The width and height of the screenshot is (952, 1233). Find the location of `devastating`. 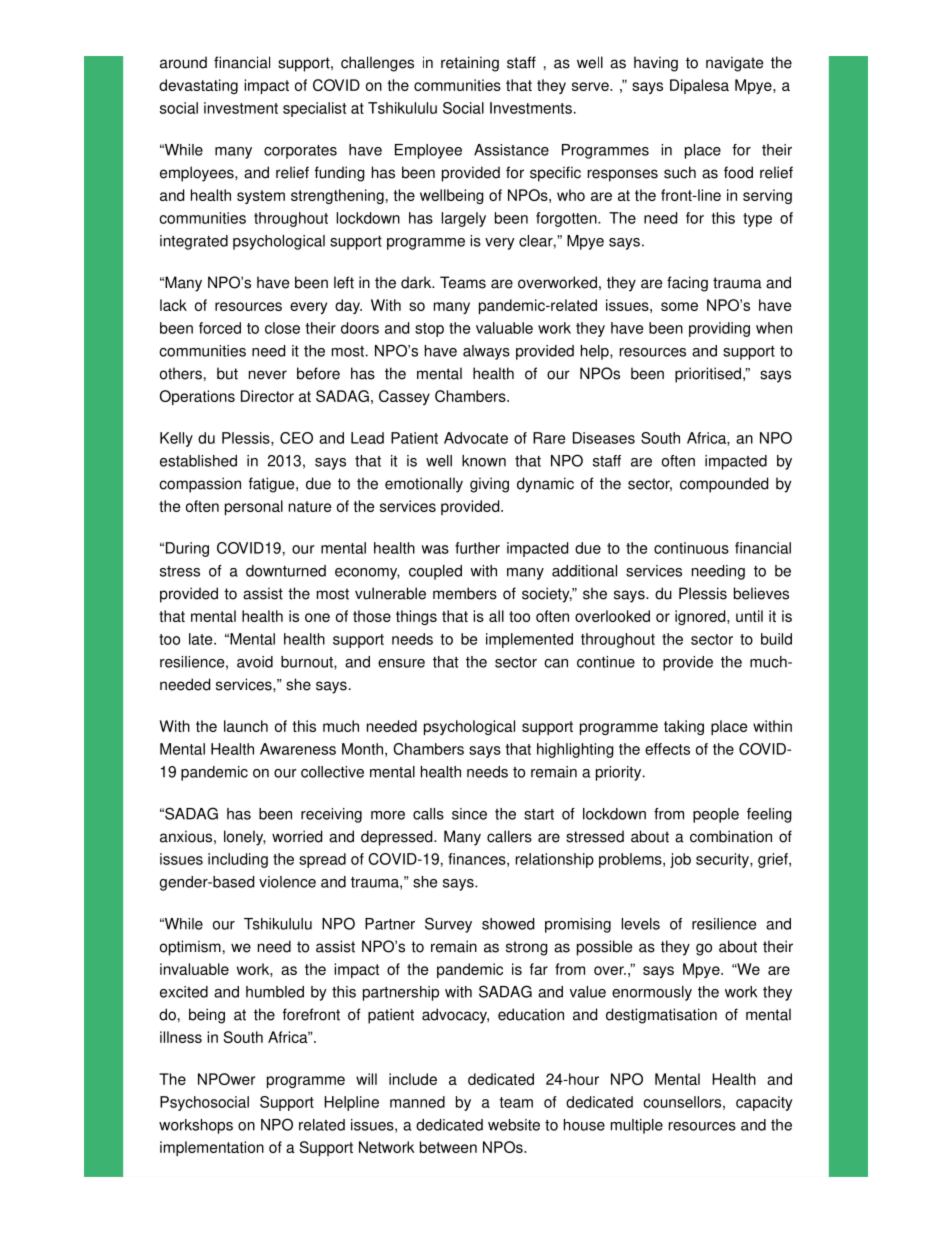

devastating is located at coordinates (198, 86).
